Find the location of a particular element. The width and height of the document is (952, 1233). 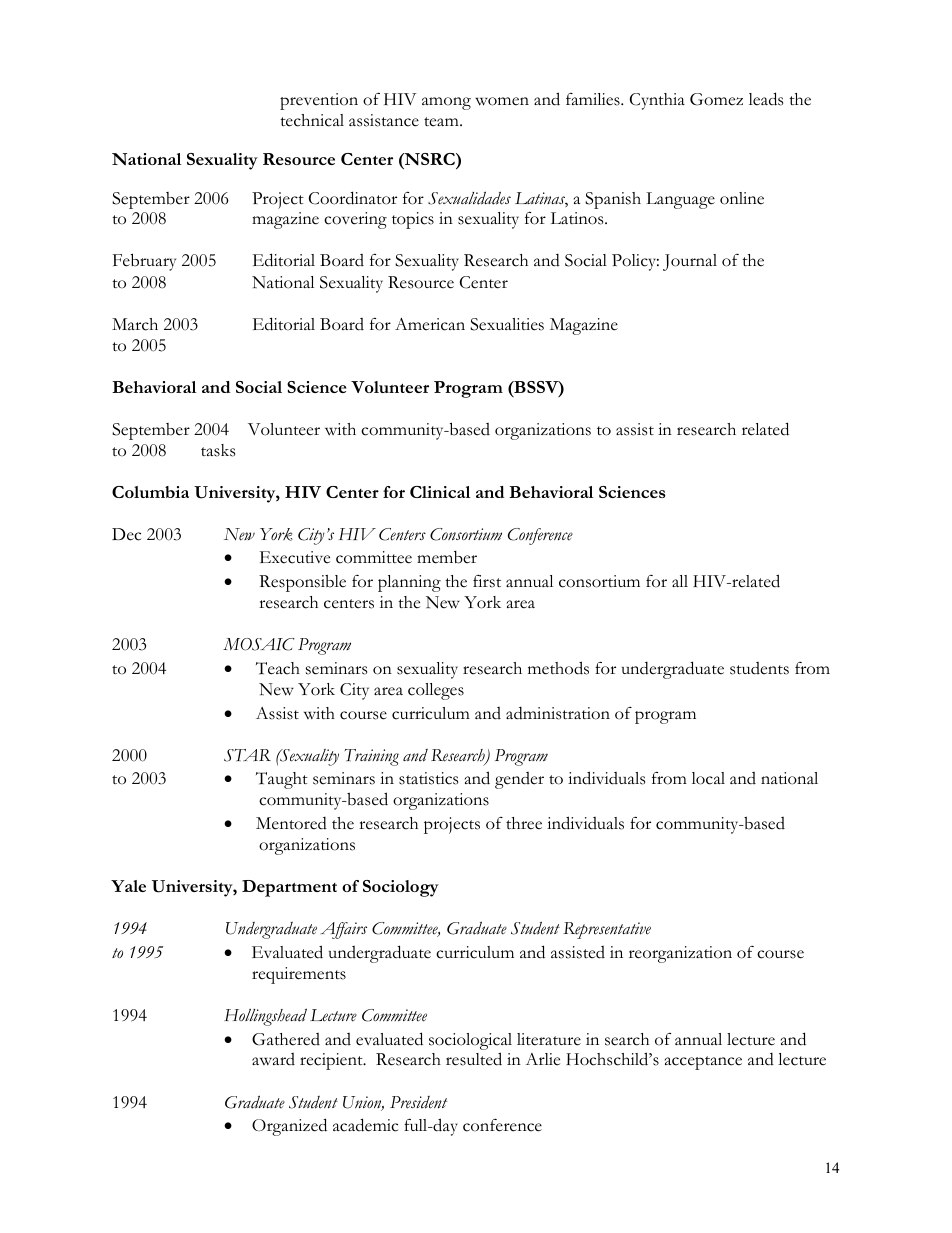

tasks is located at coordinates (218, 450).
